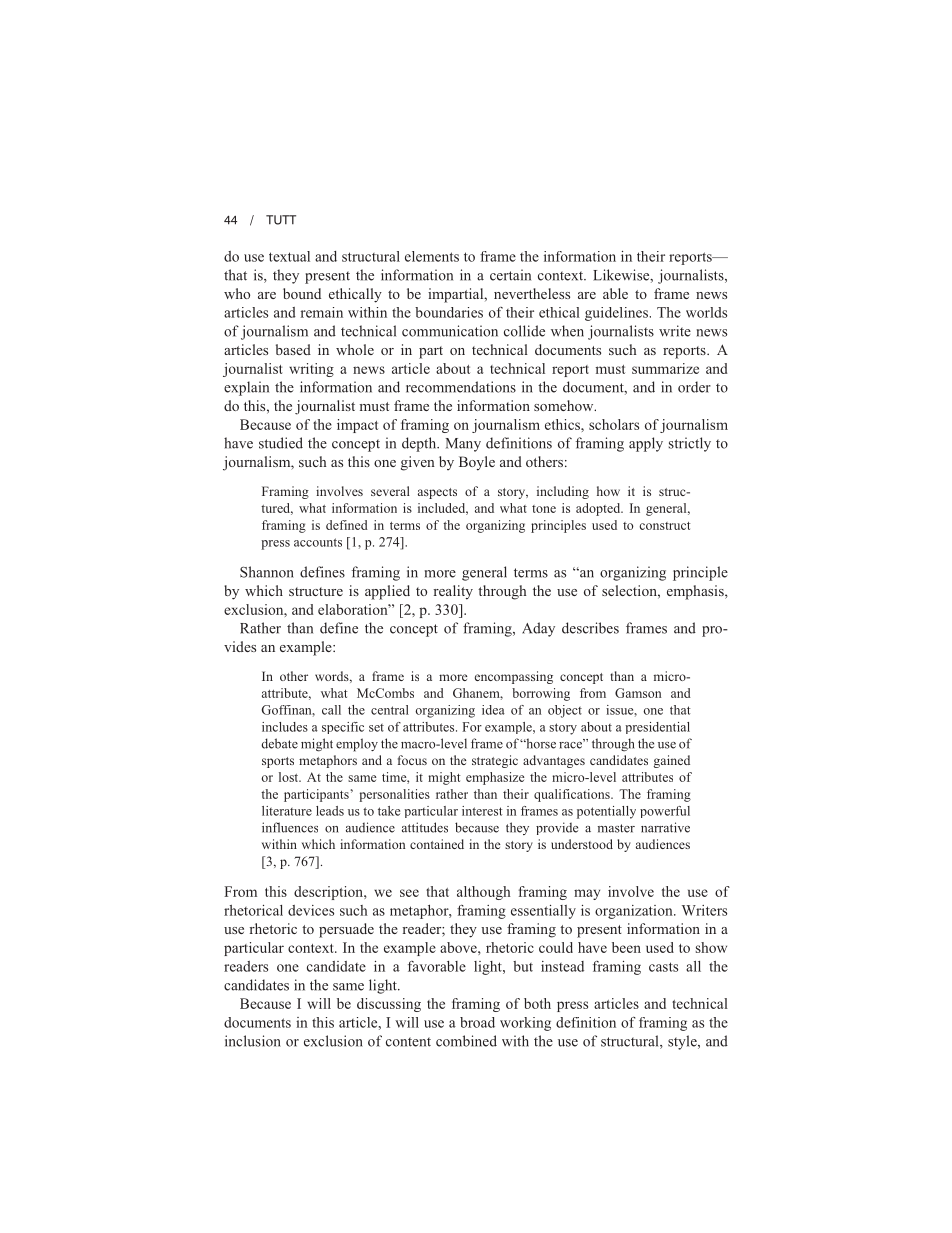 The width and height of the document is (952, 1233). Describe the element at coordinates (616, 314) in the document. I see `guidelines` at that location.
